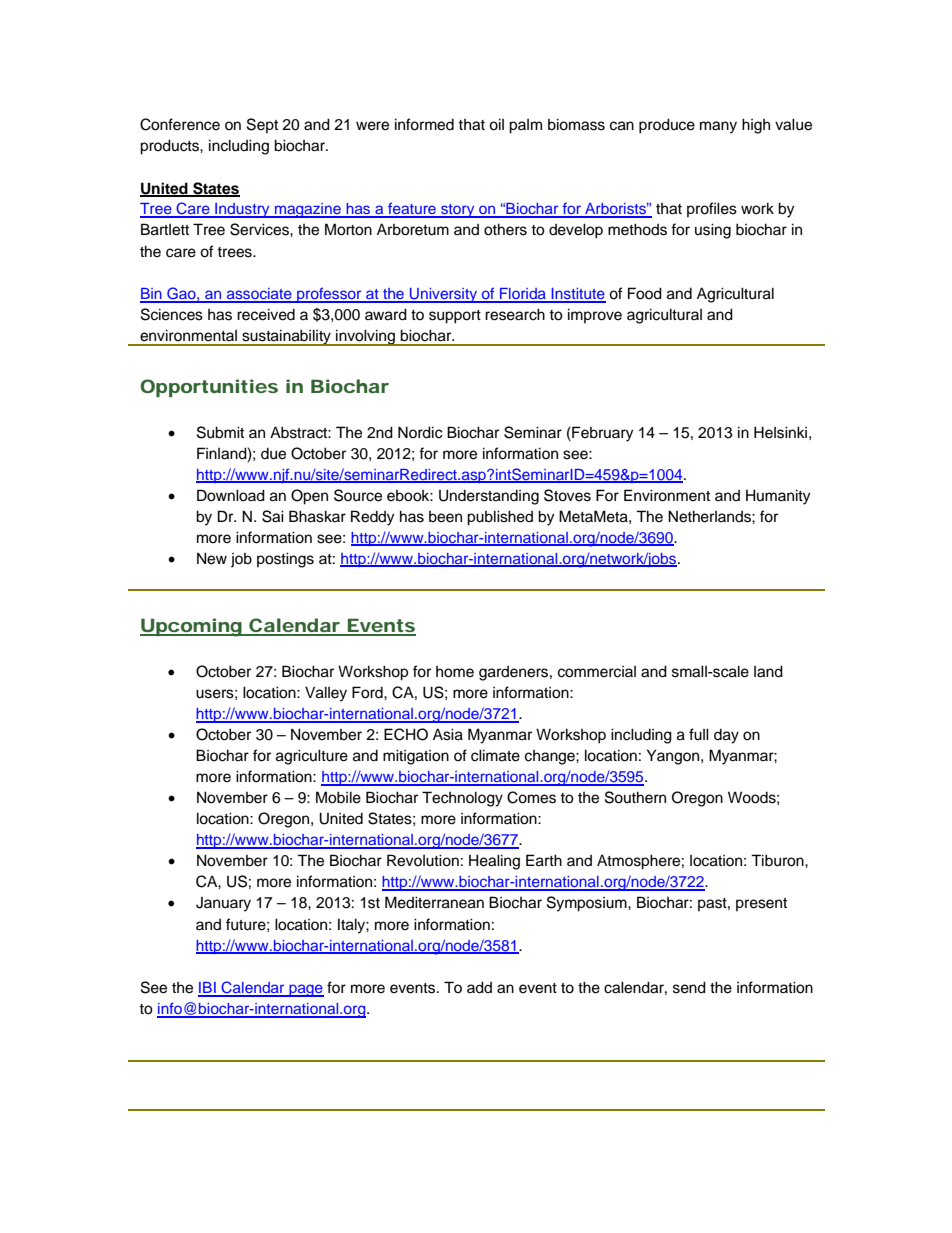 The height and width of the screenshot is (1233, 952). I want to click on oil, so click(496, 124).
